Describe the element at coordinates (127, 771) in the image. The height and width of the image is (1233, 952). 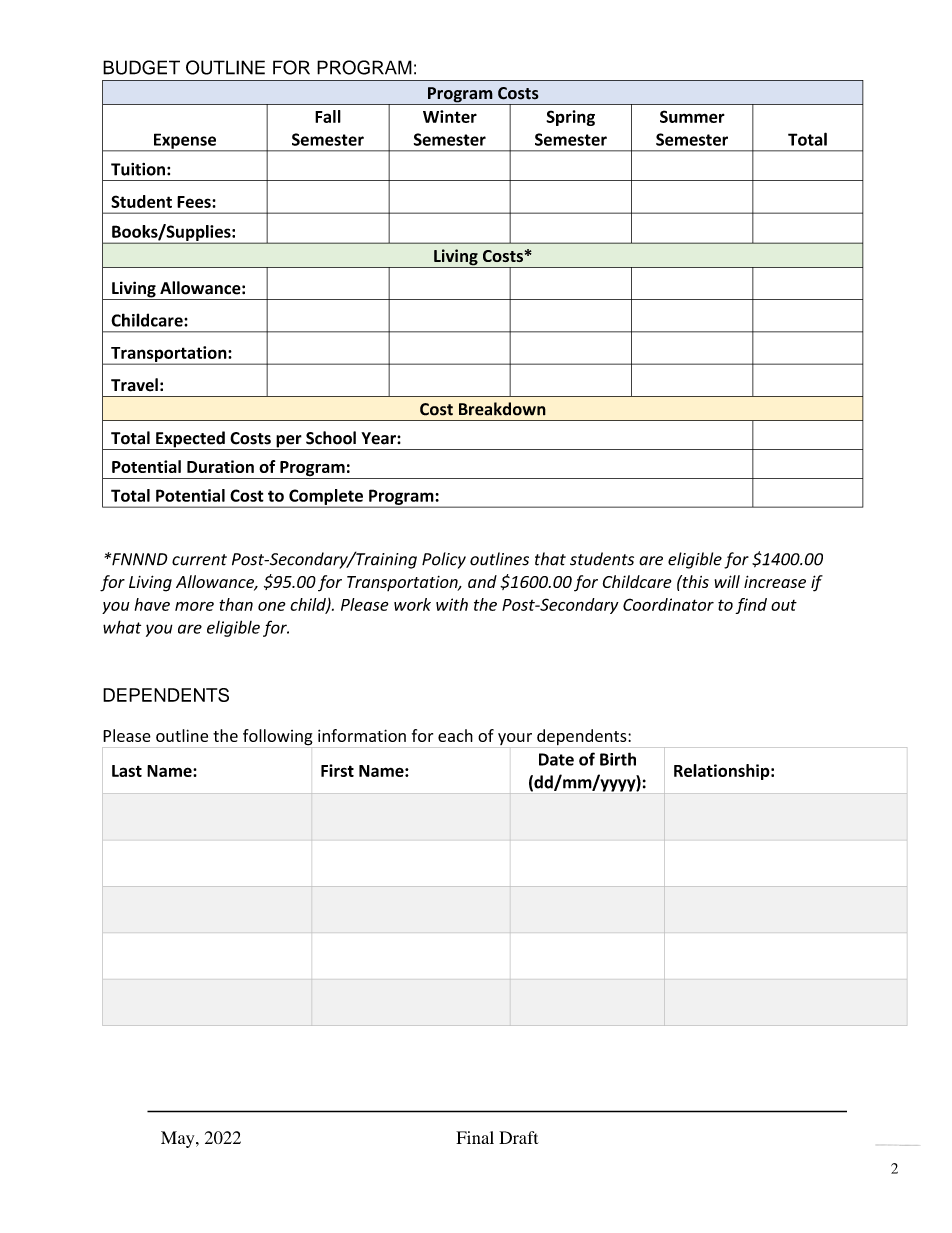
I see `Last` at that location.
